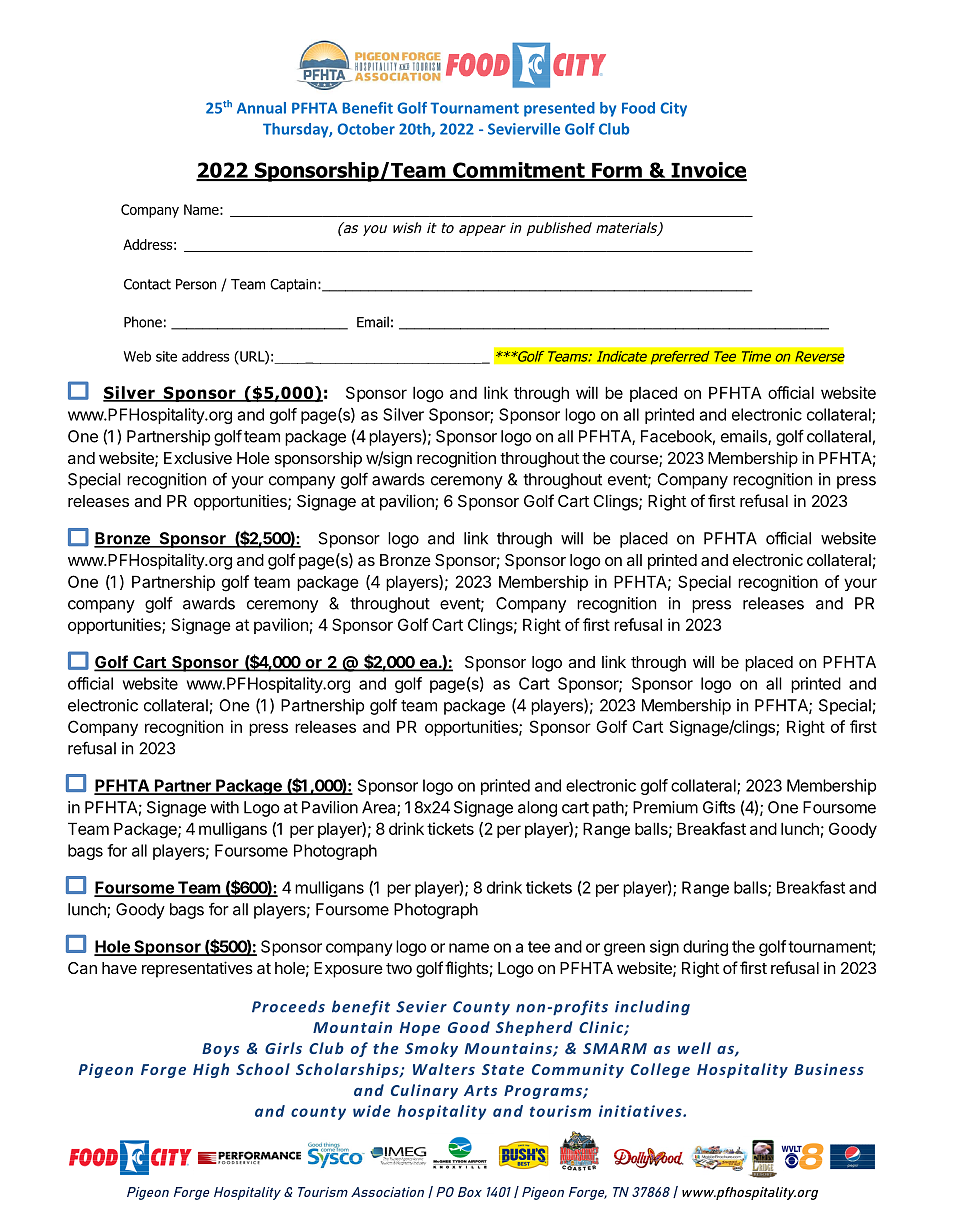 The width and height of the screenshot is (954, 1232). What do you see at coordinates (519, 171) in the screenshot?
I see `Commitment` at bounding box center [519, 171].
